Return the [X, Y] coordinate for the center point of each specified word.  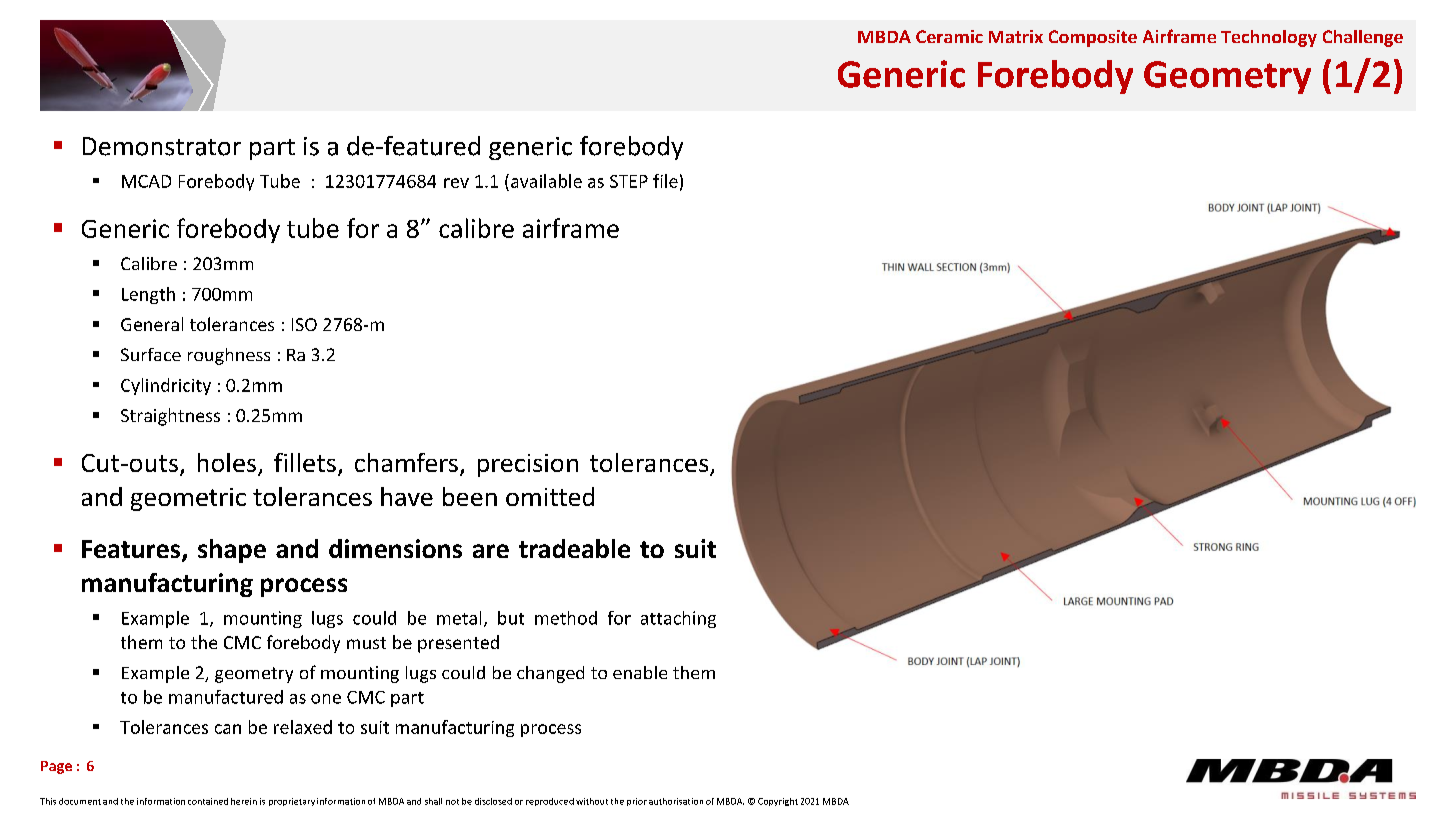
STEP [629, 181]
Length [148, 295]
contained [208, 801]
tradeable [574, 548]
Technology [1269, 38]
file [665, 181]
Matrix [1016, 36]
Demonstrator [162, 146]
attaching [678, 619]
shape [232, 551]
